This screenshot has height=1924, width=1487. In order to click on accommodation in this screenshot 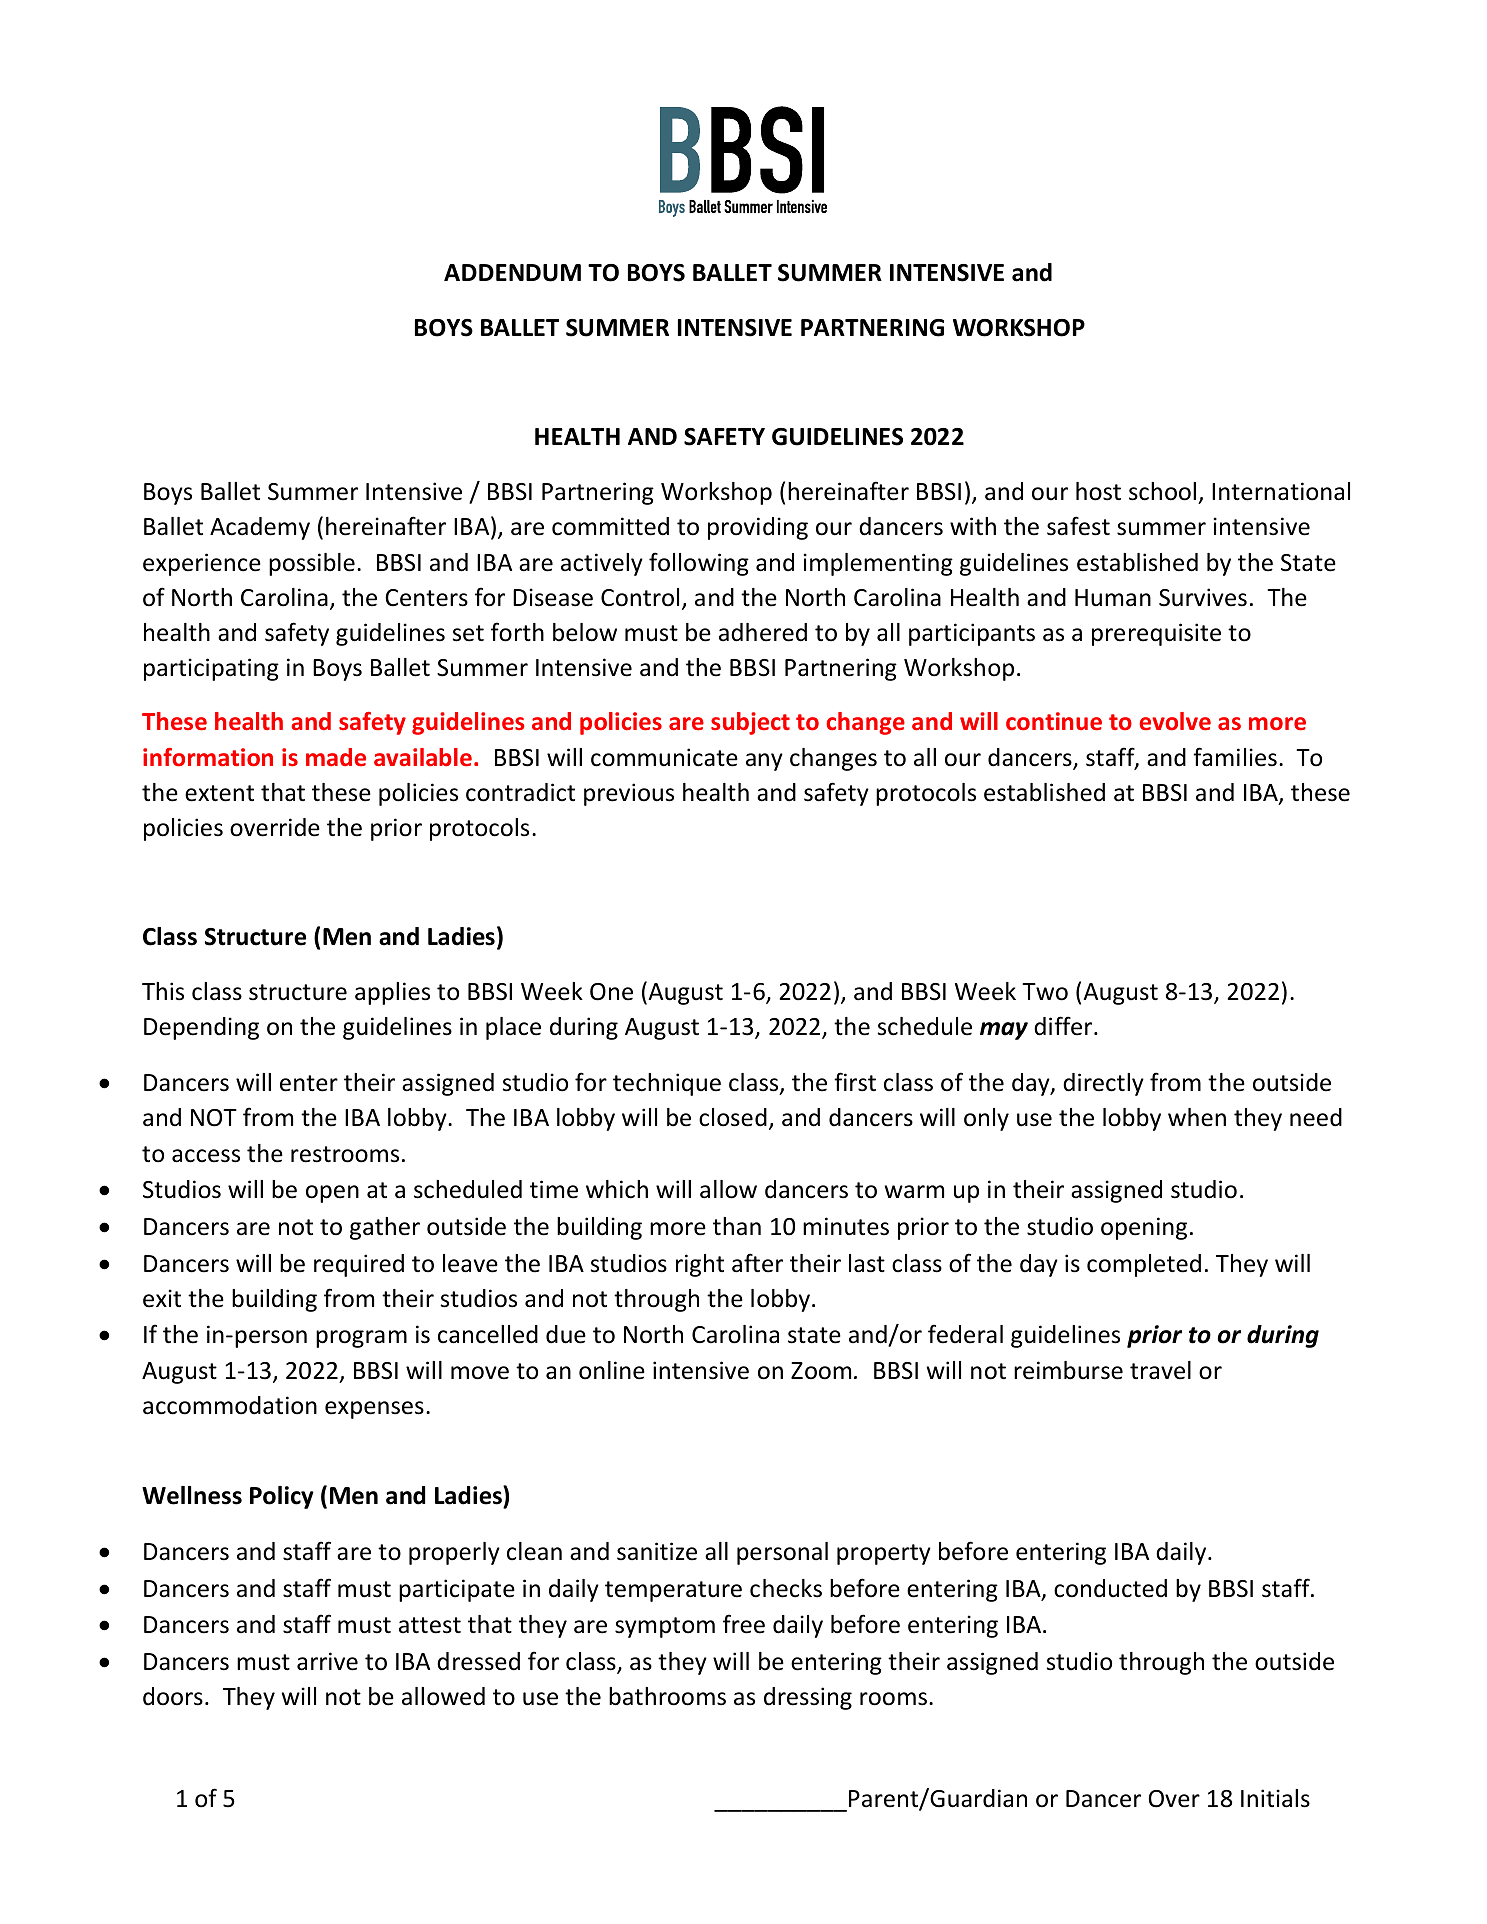, I will do `click(230, 1405)`.
